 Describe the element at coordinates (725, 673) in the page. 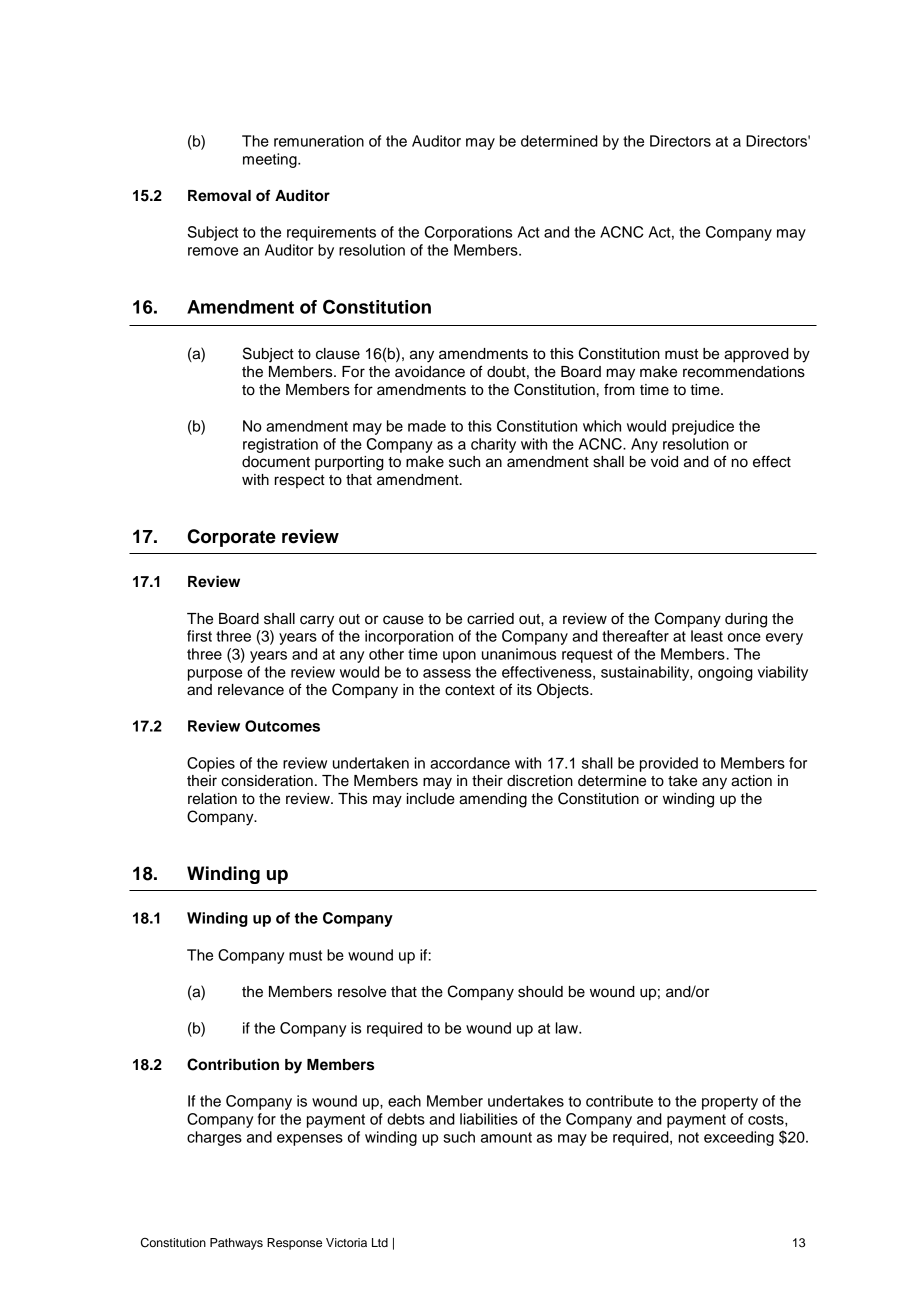

I see `ongoing` at that location.
